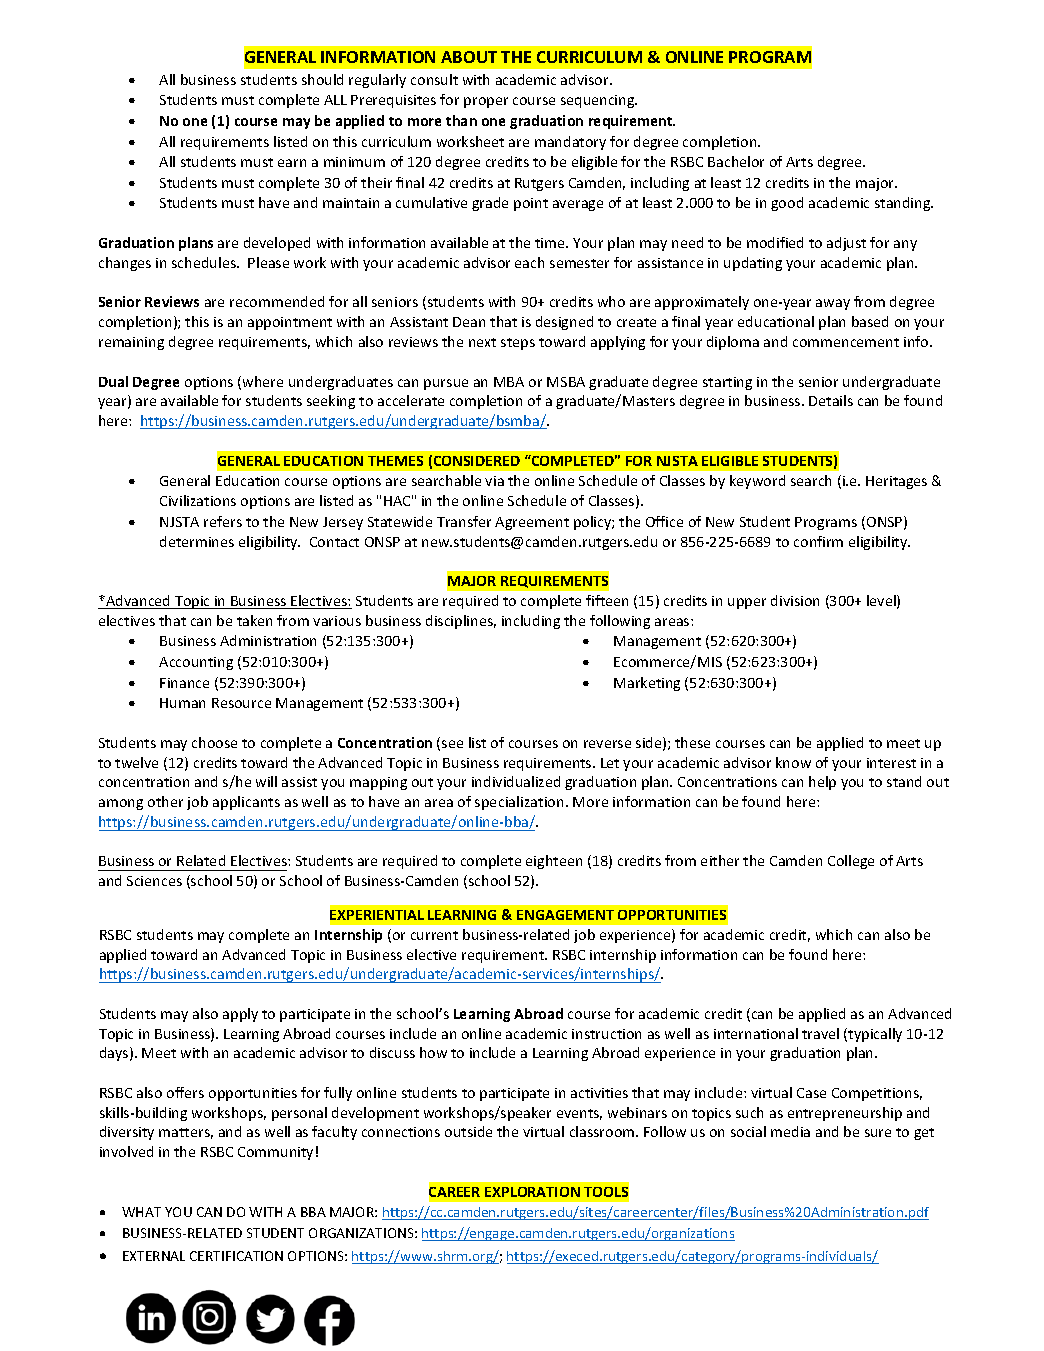 The width and height of the screenshot is (1044, 1351). Describe the element at coordinates (607, 600) in the screenshot. I see `fifteen` at that location.
